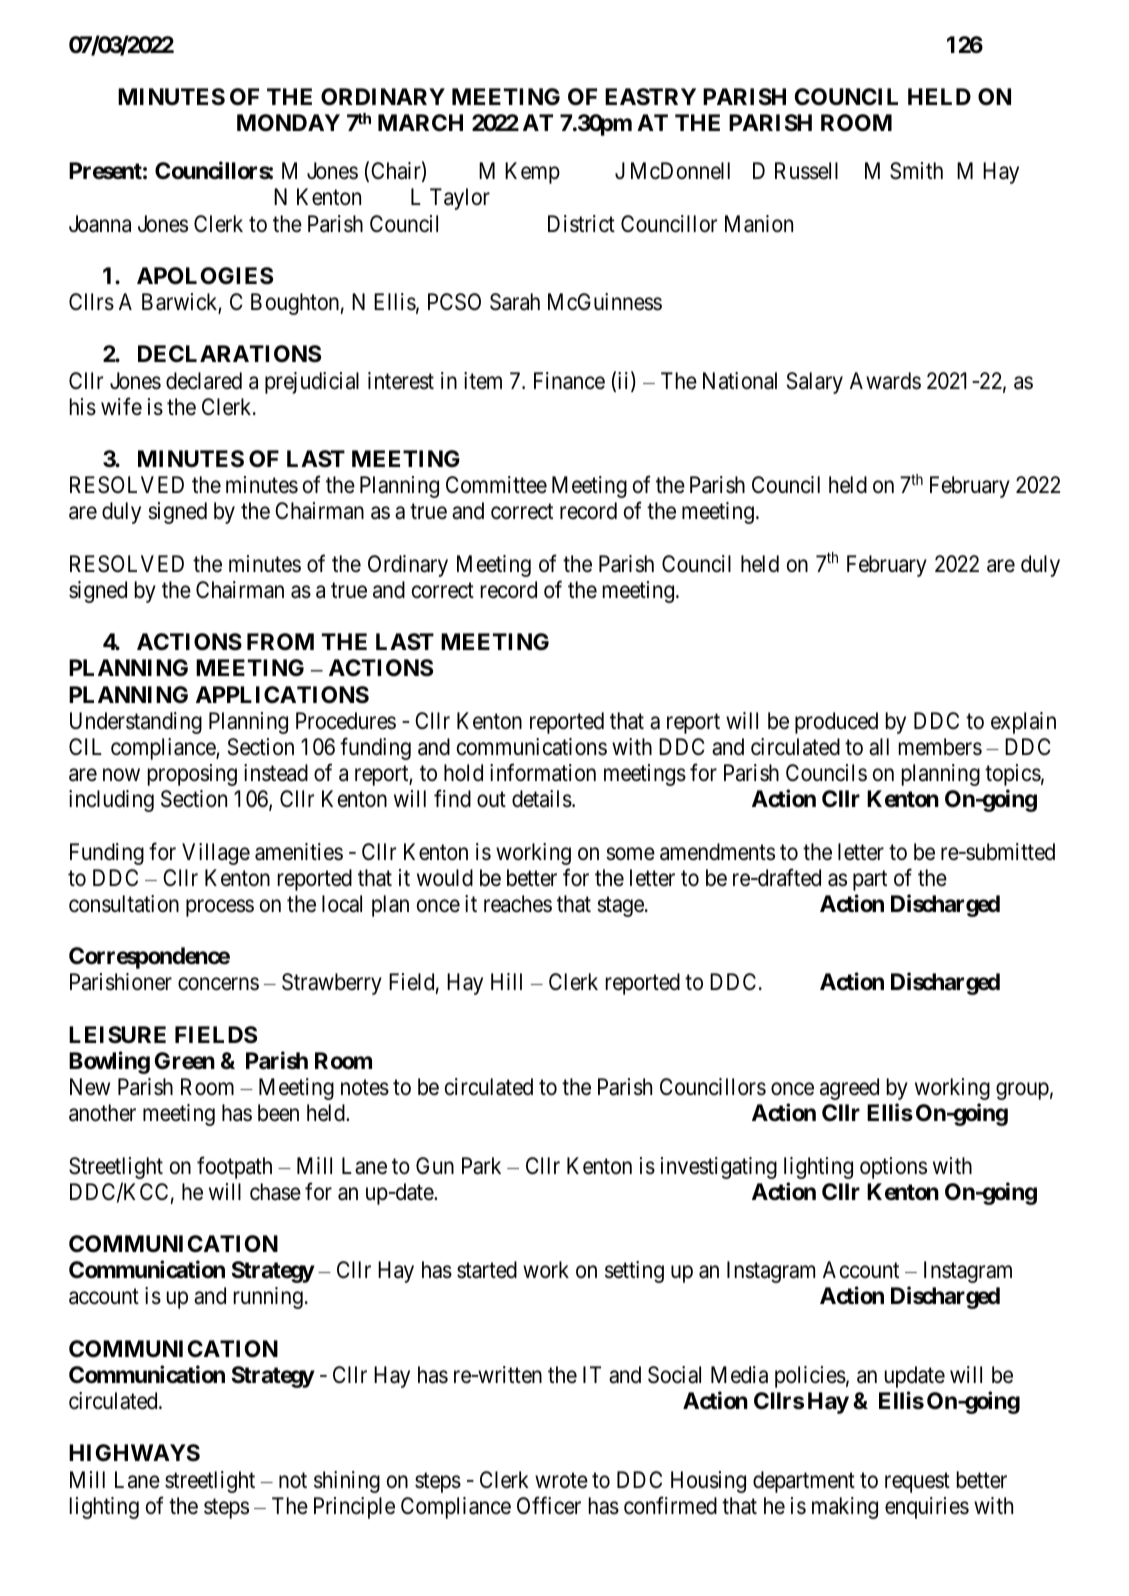 The width and height of the image is (1129, 1596). What do you see at coordinates (288, 122) in the image?
I see `MONDAY` at bounding box center [288, 122].
